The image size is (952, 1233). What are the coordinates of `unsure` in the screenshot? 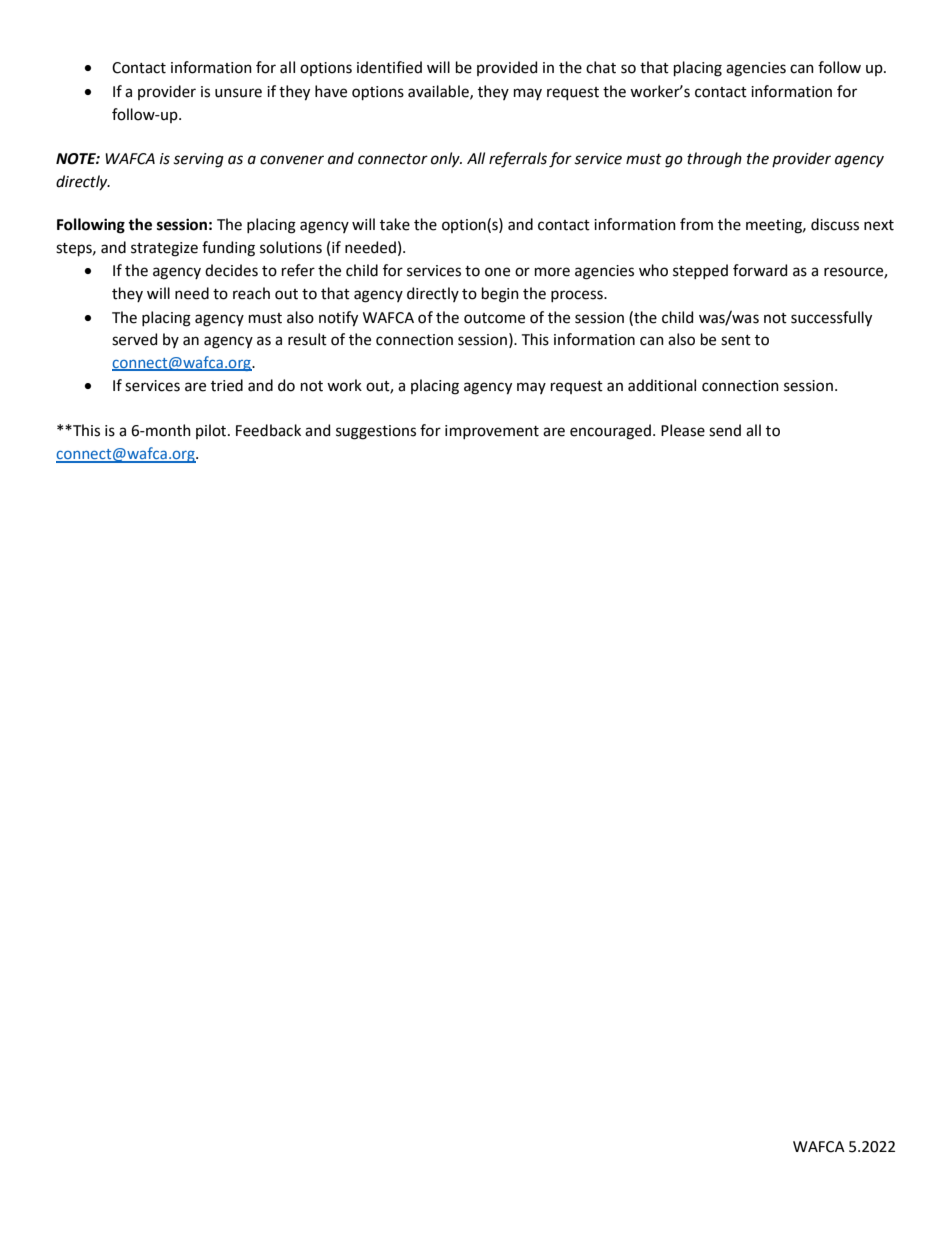 It's located at (238, 93).
